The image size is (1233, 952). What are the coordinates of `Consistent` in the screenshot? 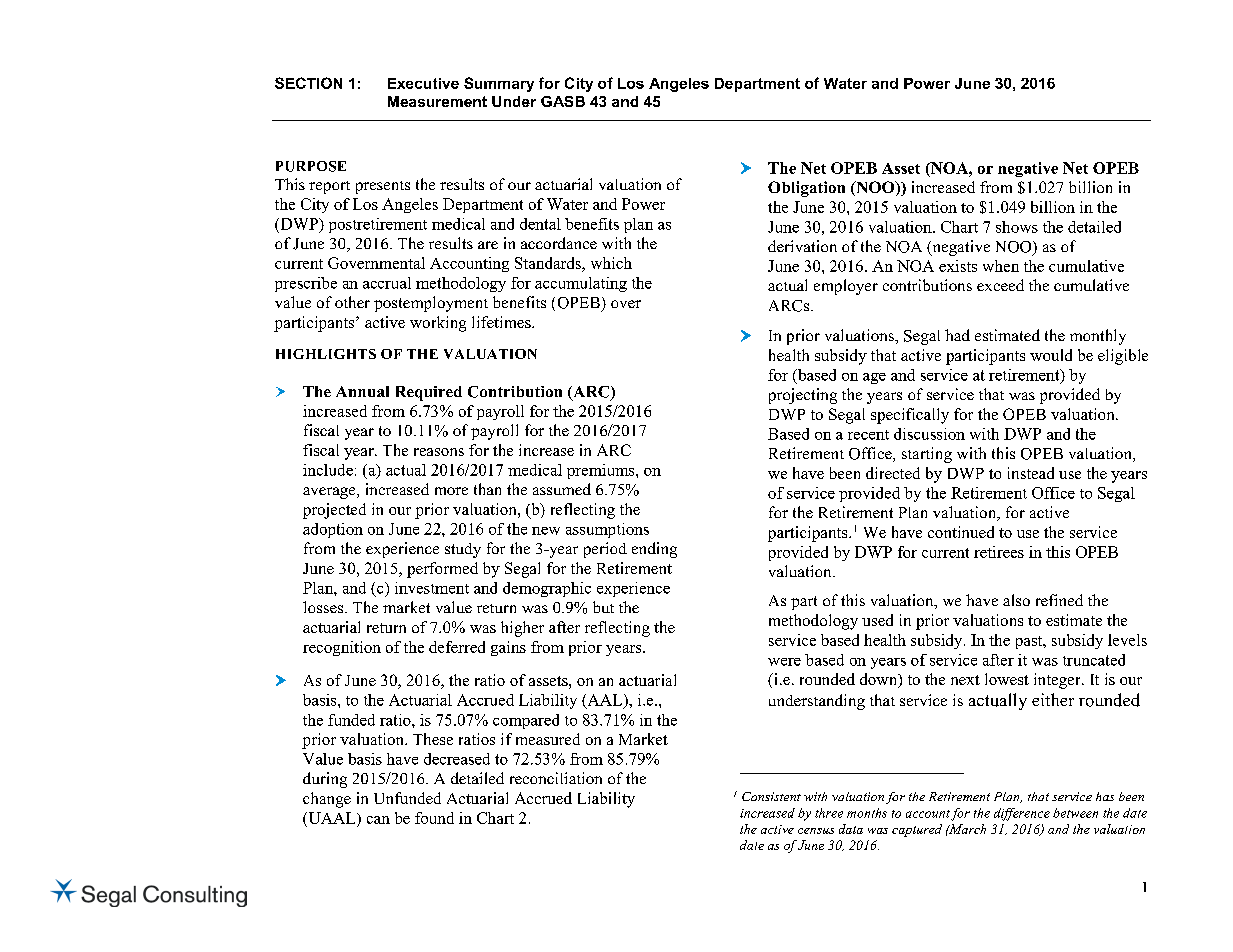 It's located at (771, 796).
